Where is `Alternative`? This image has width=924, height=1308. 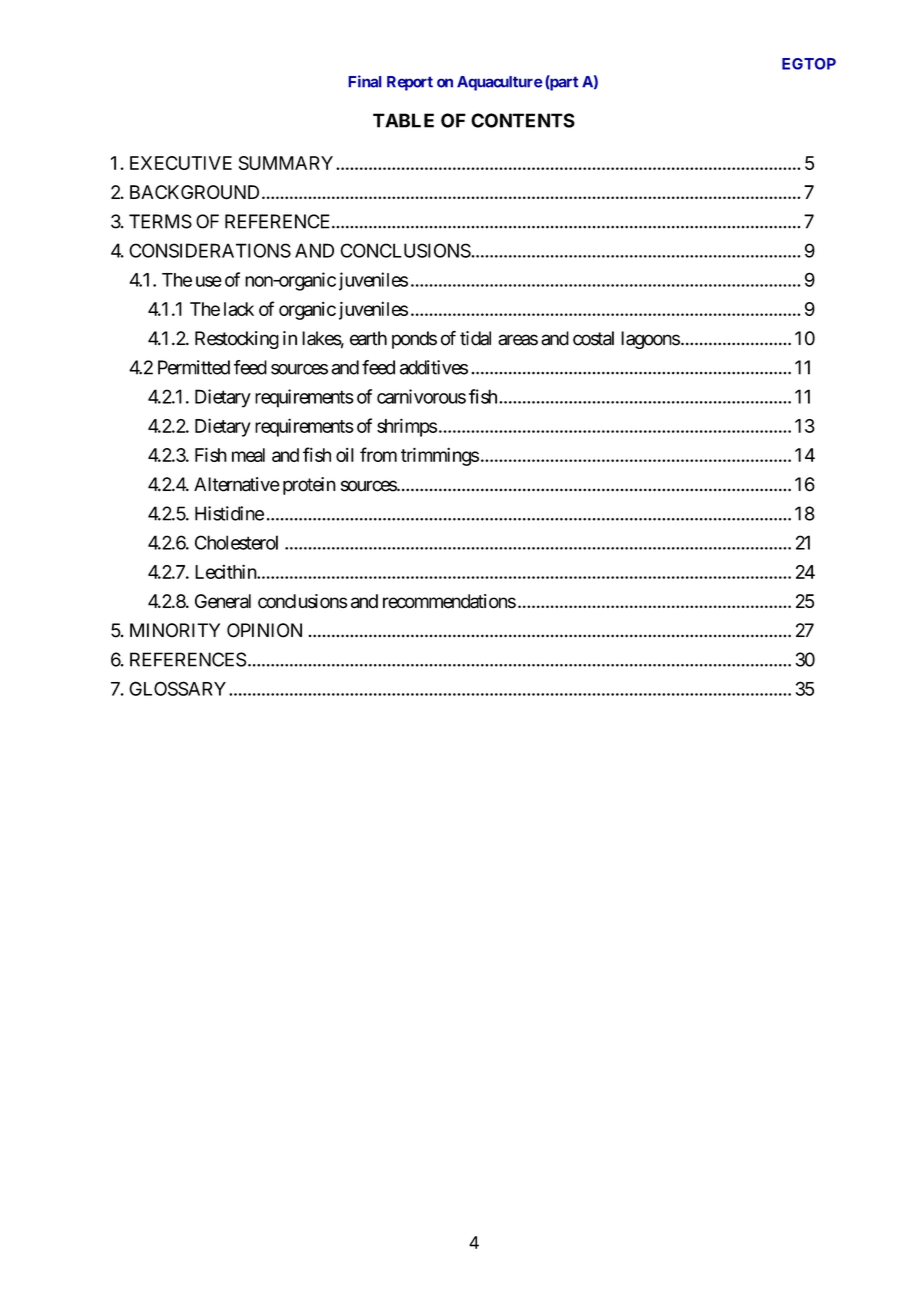
Alternative is located at coordinates (237, 484).
